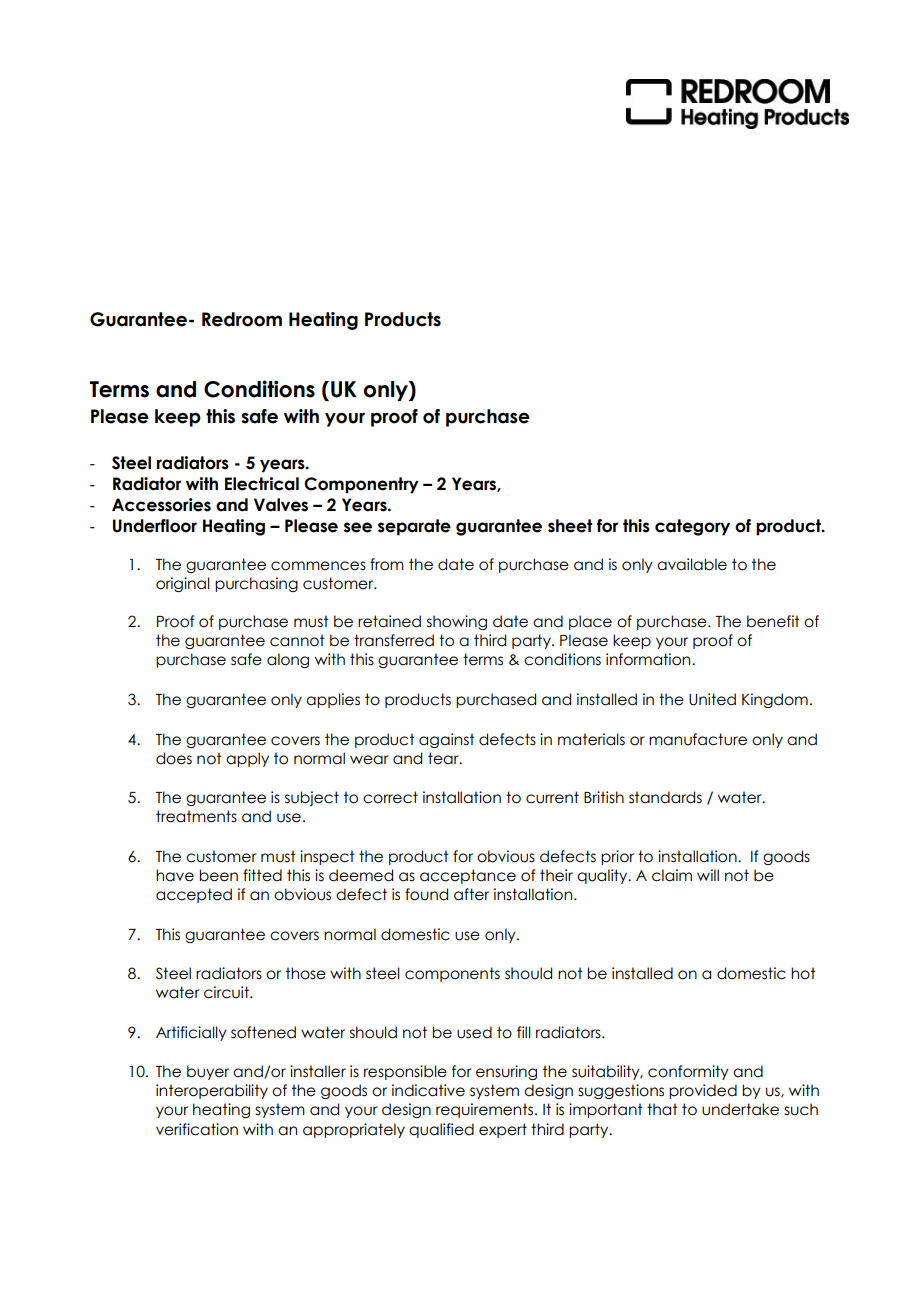  Describe the element at coordinates (665, 797) in the screenshot. I see `standards` at that location.
